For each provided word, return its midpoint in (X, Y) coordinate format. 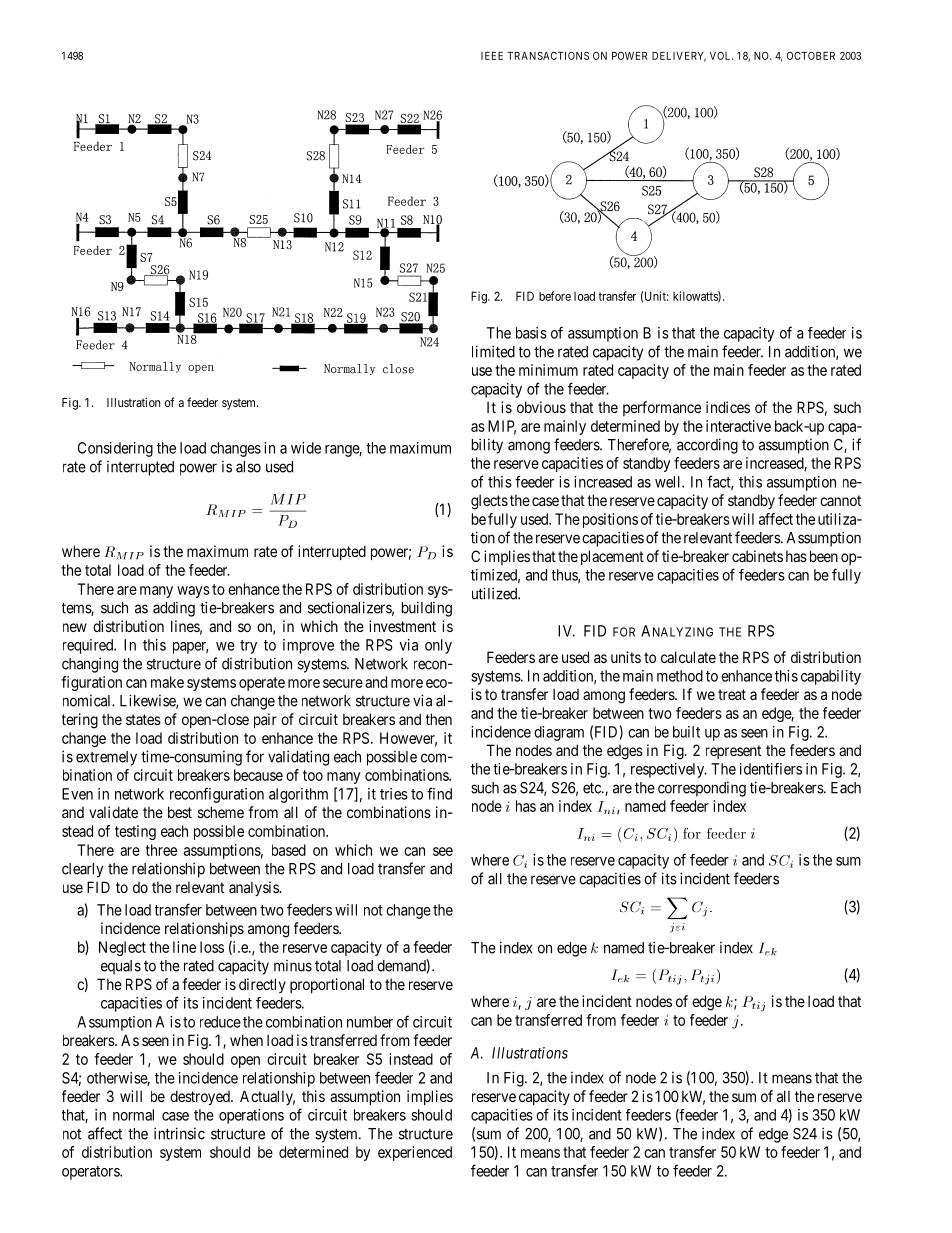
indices (728, 407)
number (370, 1022)
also (248, 467)
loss (212, 947)
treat (732, 694)
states (143, 719)
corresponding (702, 789)
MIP (502, 427)
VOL (721, 56)
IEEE (492, 56)
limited (493, 351)
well (669, 482)
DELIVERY (679, 57)
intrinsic (179, 1133)
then (439, 719)
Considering (115, 449)
